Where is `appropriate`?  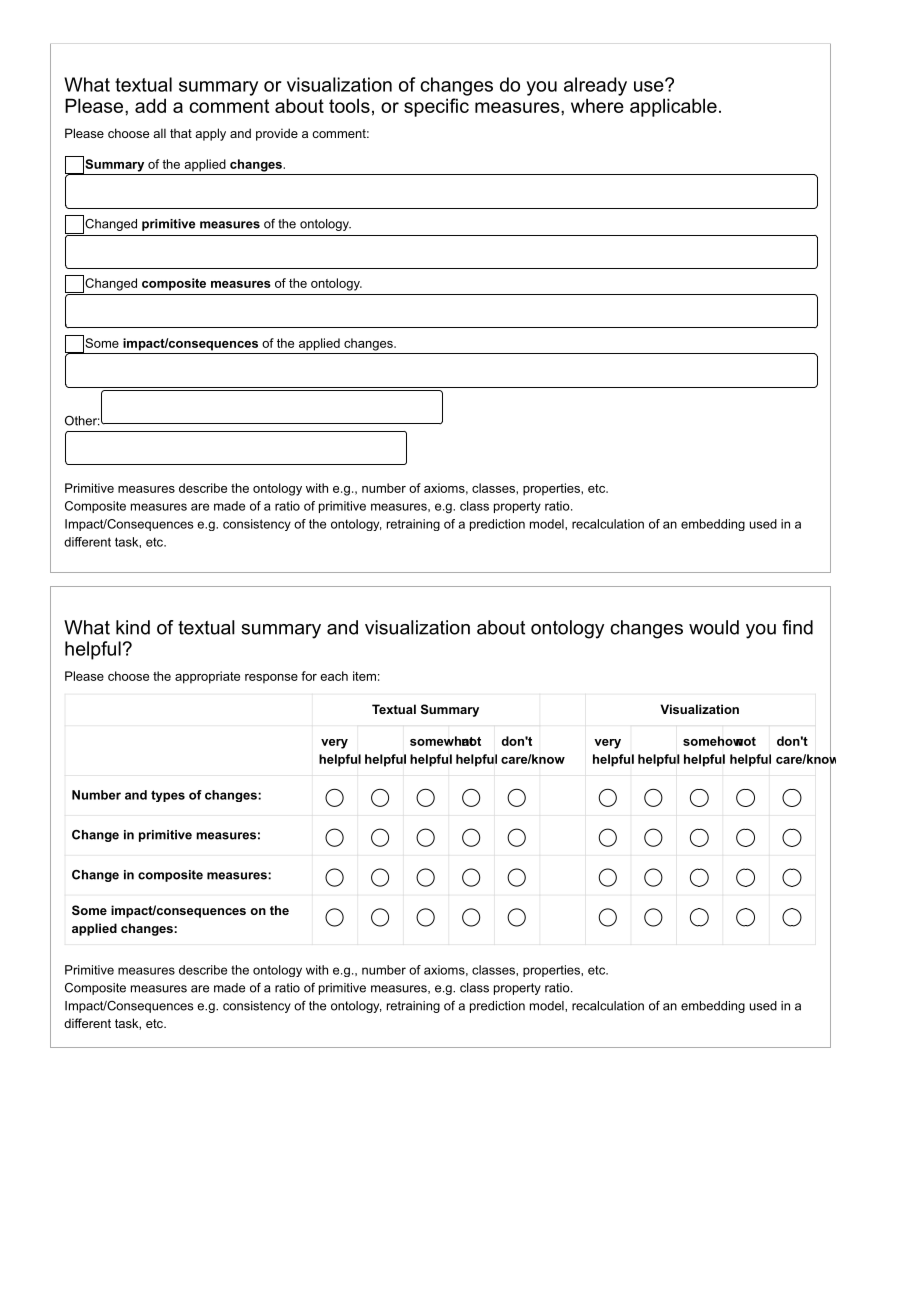
appropriate is located at coordinates (207, 677).
